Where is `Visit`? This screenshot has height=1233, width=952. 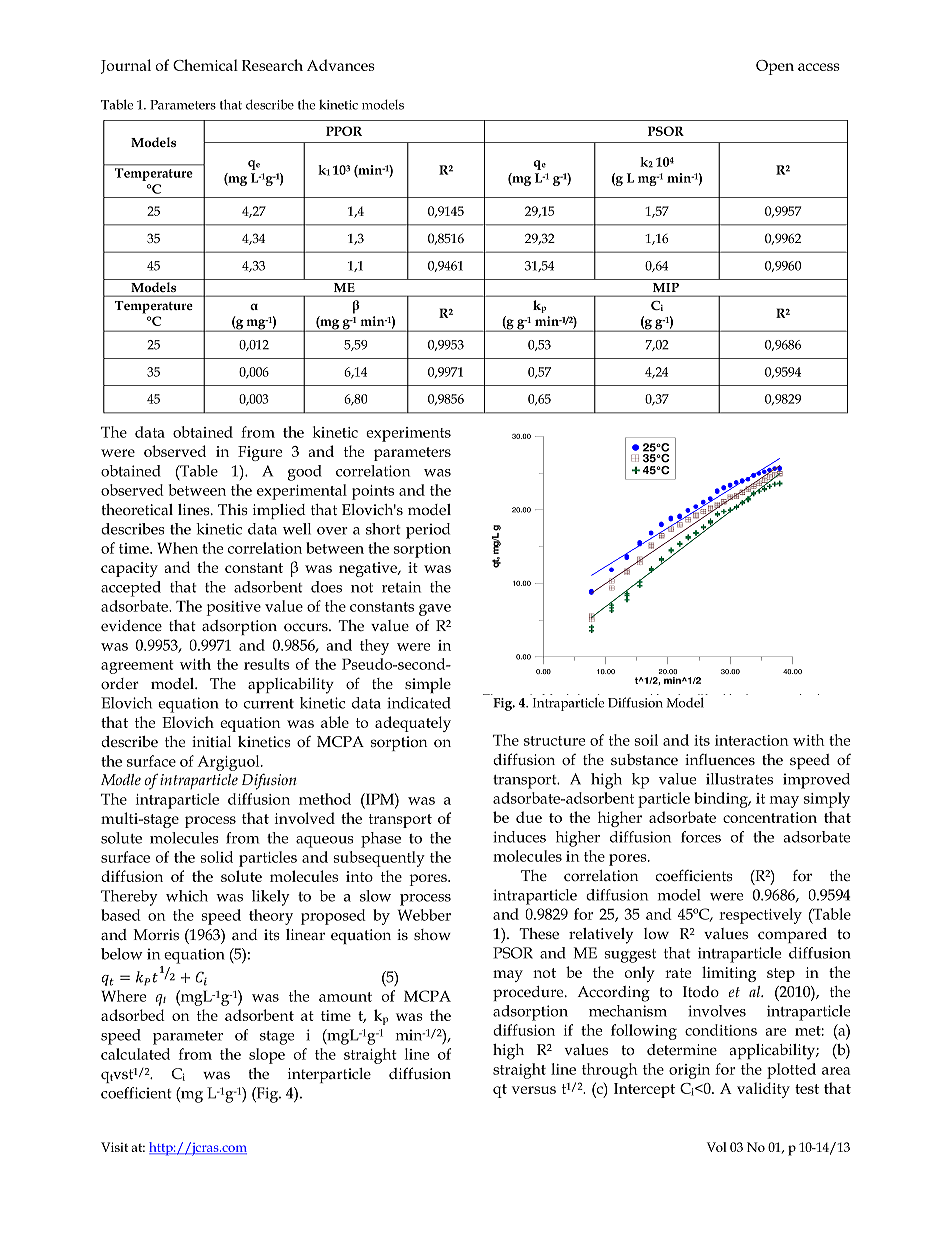 Visit is located at coordinates (114, 1147).
